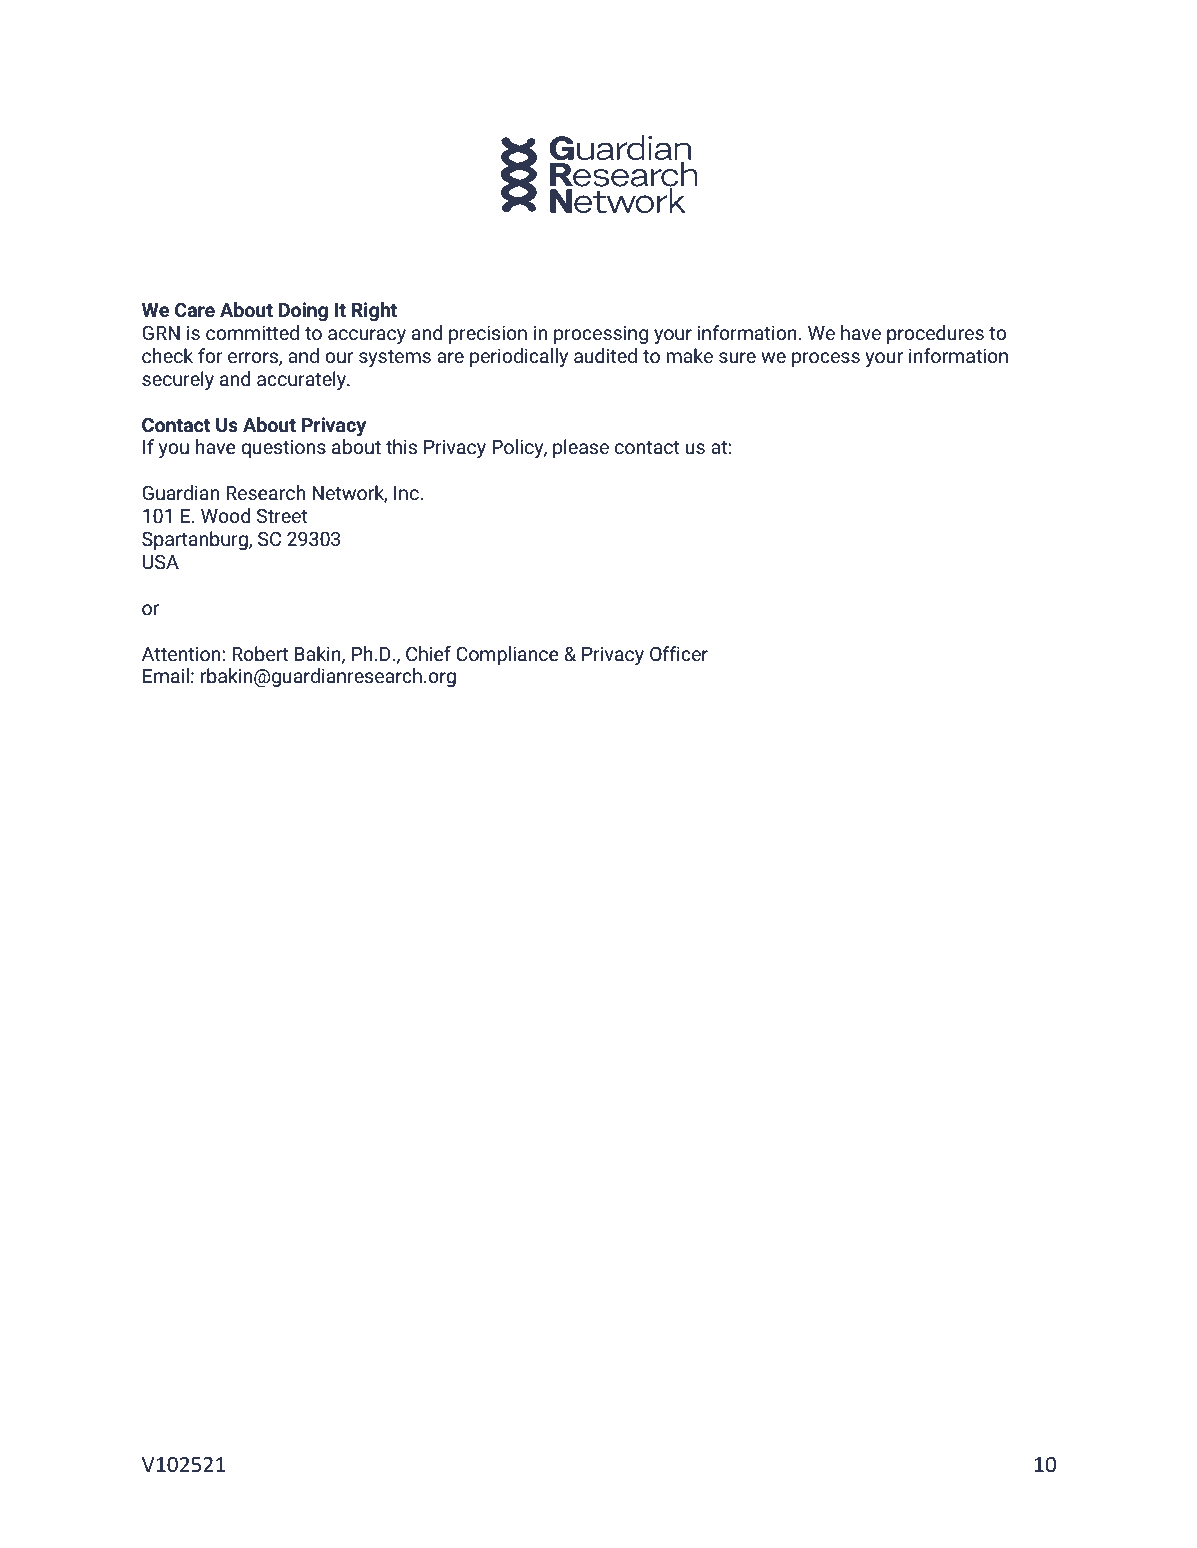 This document has width=1197, height=1548. Describe the element at coordinates (581, 448) in the document. I see `please` at that location.
